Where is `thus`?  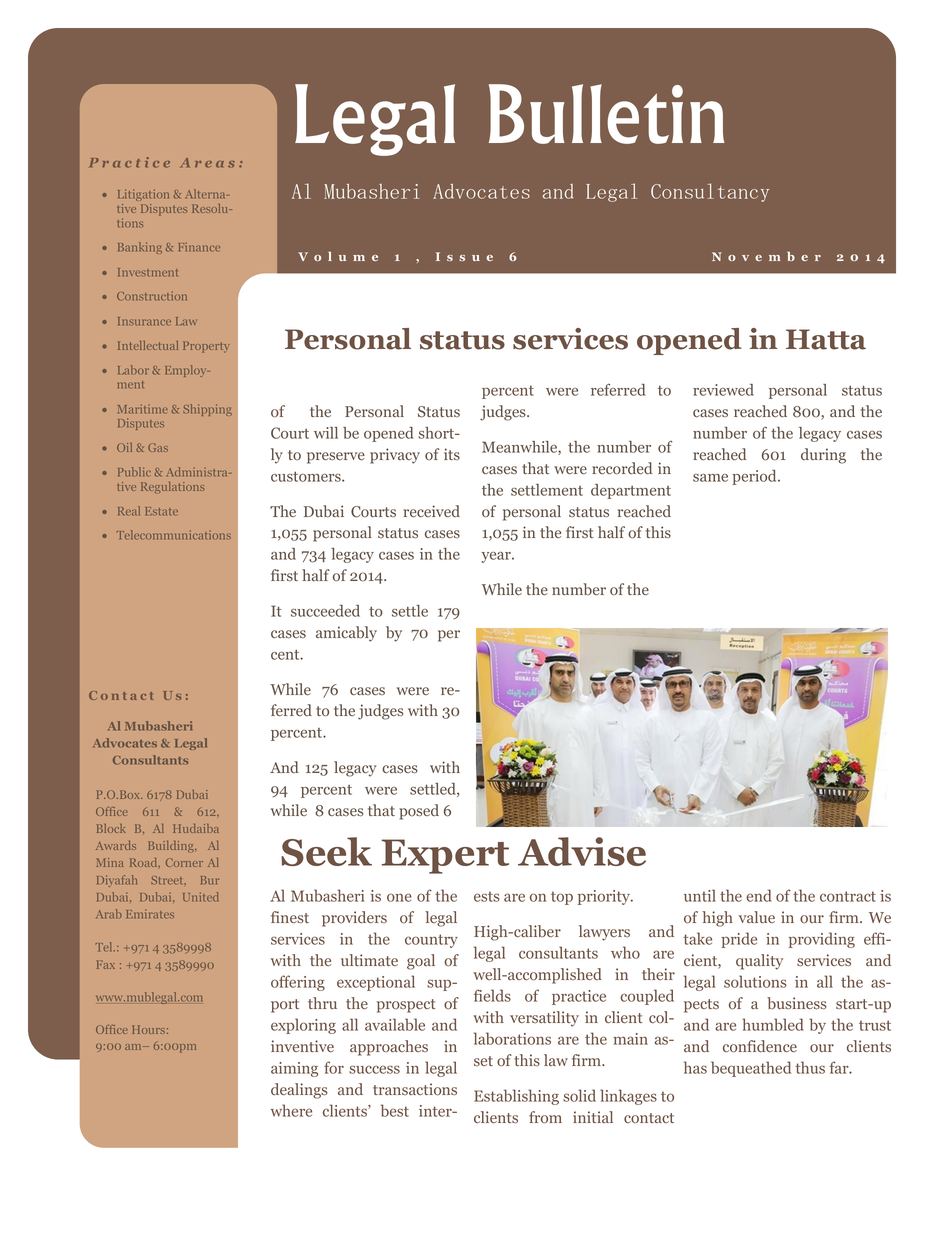 thus is located at coordinates (810, 1067).
